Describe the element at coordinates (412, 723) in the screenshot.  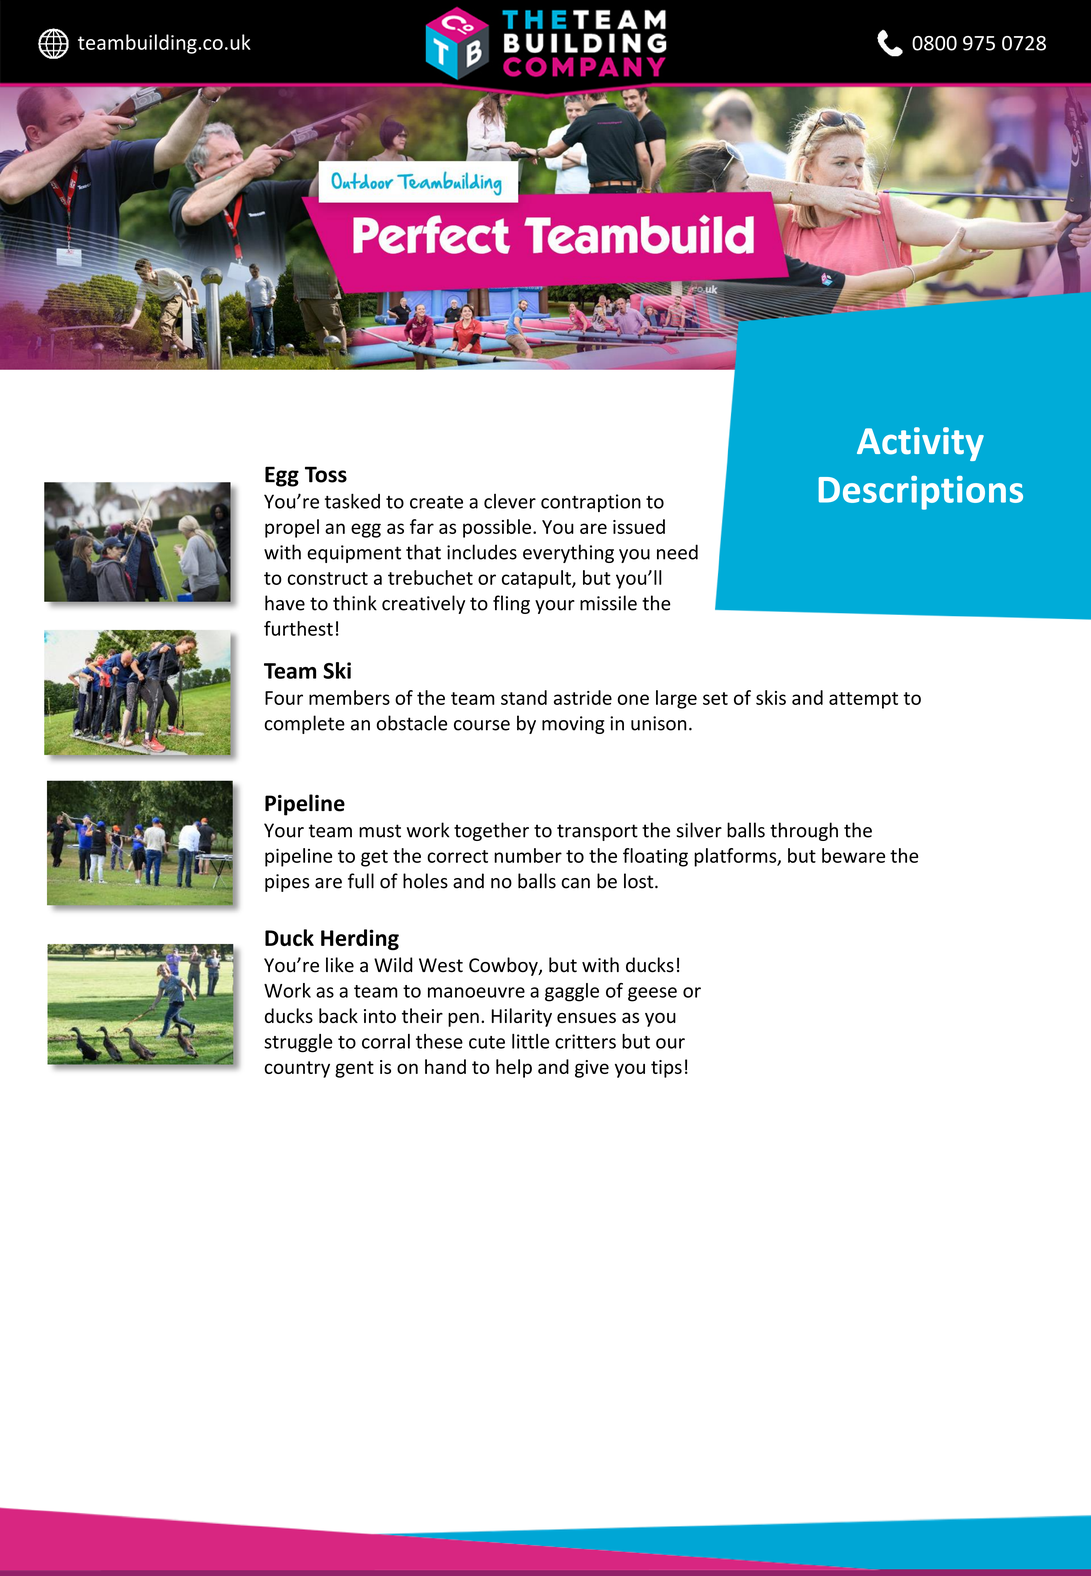
I see `obstacle` at that location.
